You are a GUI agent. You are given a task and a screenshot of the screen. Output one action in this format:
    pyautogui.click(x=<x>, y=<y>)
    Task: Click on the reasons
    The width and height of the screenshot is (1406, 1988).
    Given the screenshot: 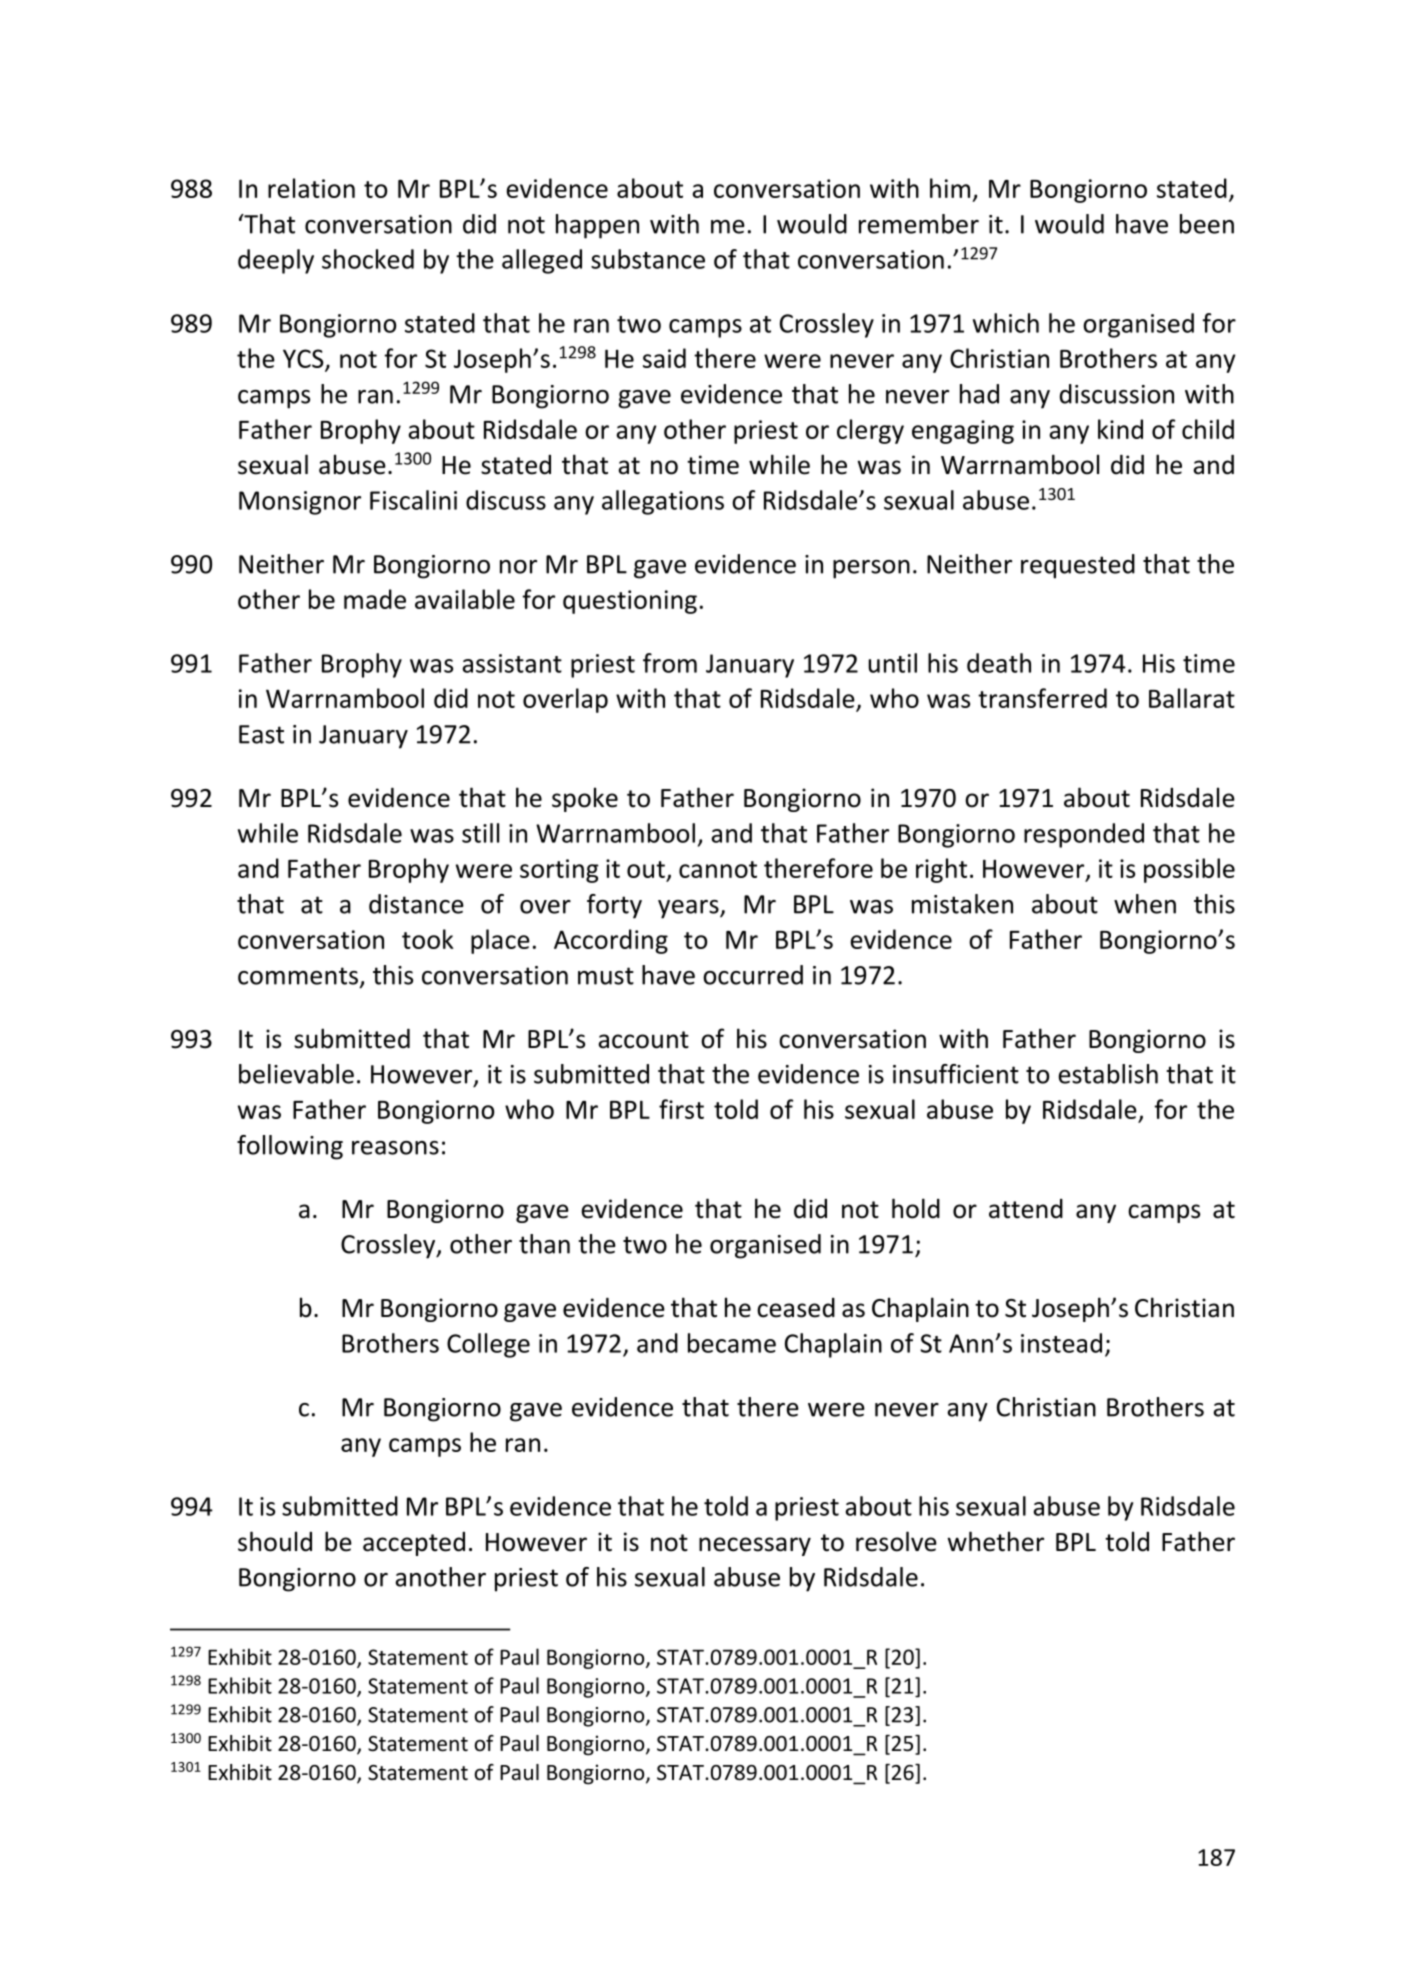 What is the action you would take?
    pyautogui.click(x=395, y=1148)
